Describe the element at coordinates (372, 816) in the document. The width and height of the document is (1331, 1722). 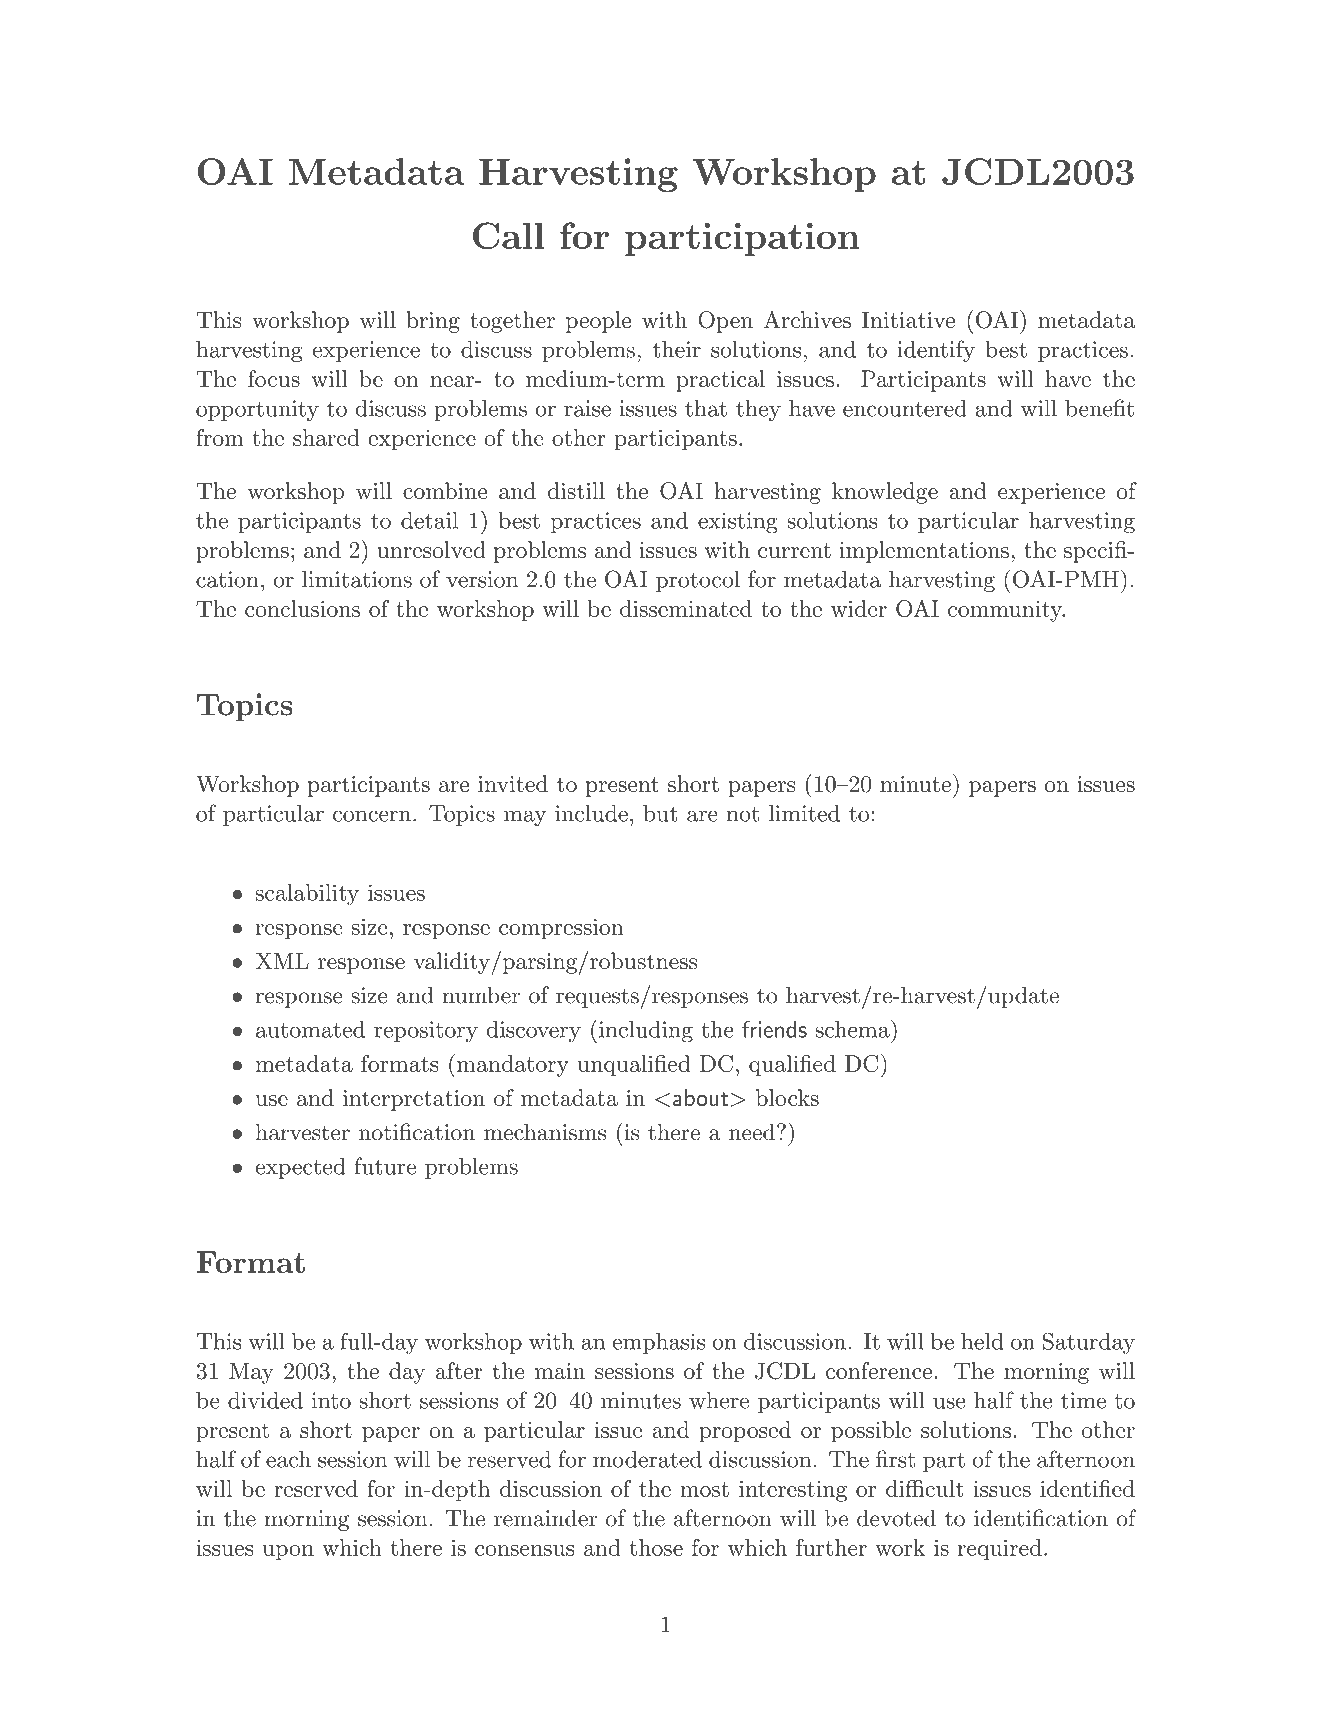
I see `concern` at that location.
